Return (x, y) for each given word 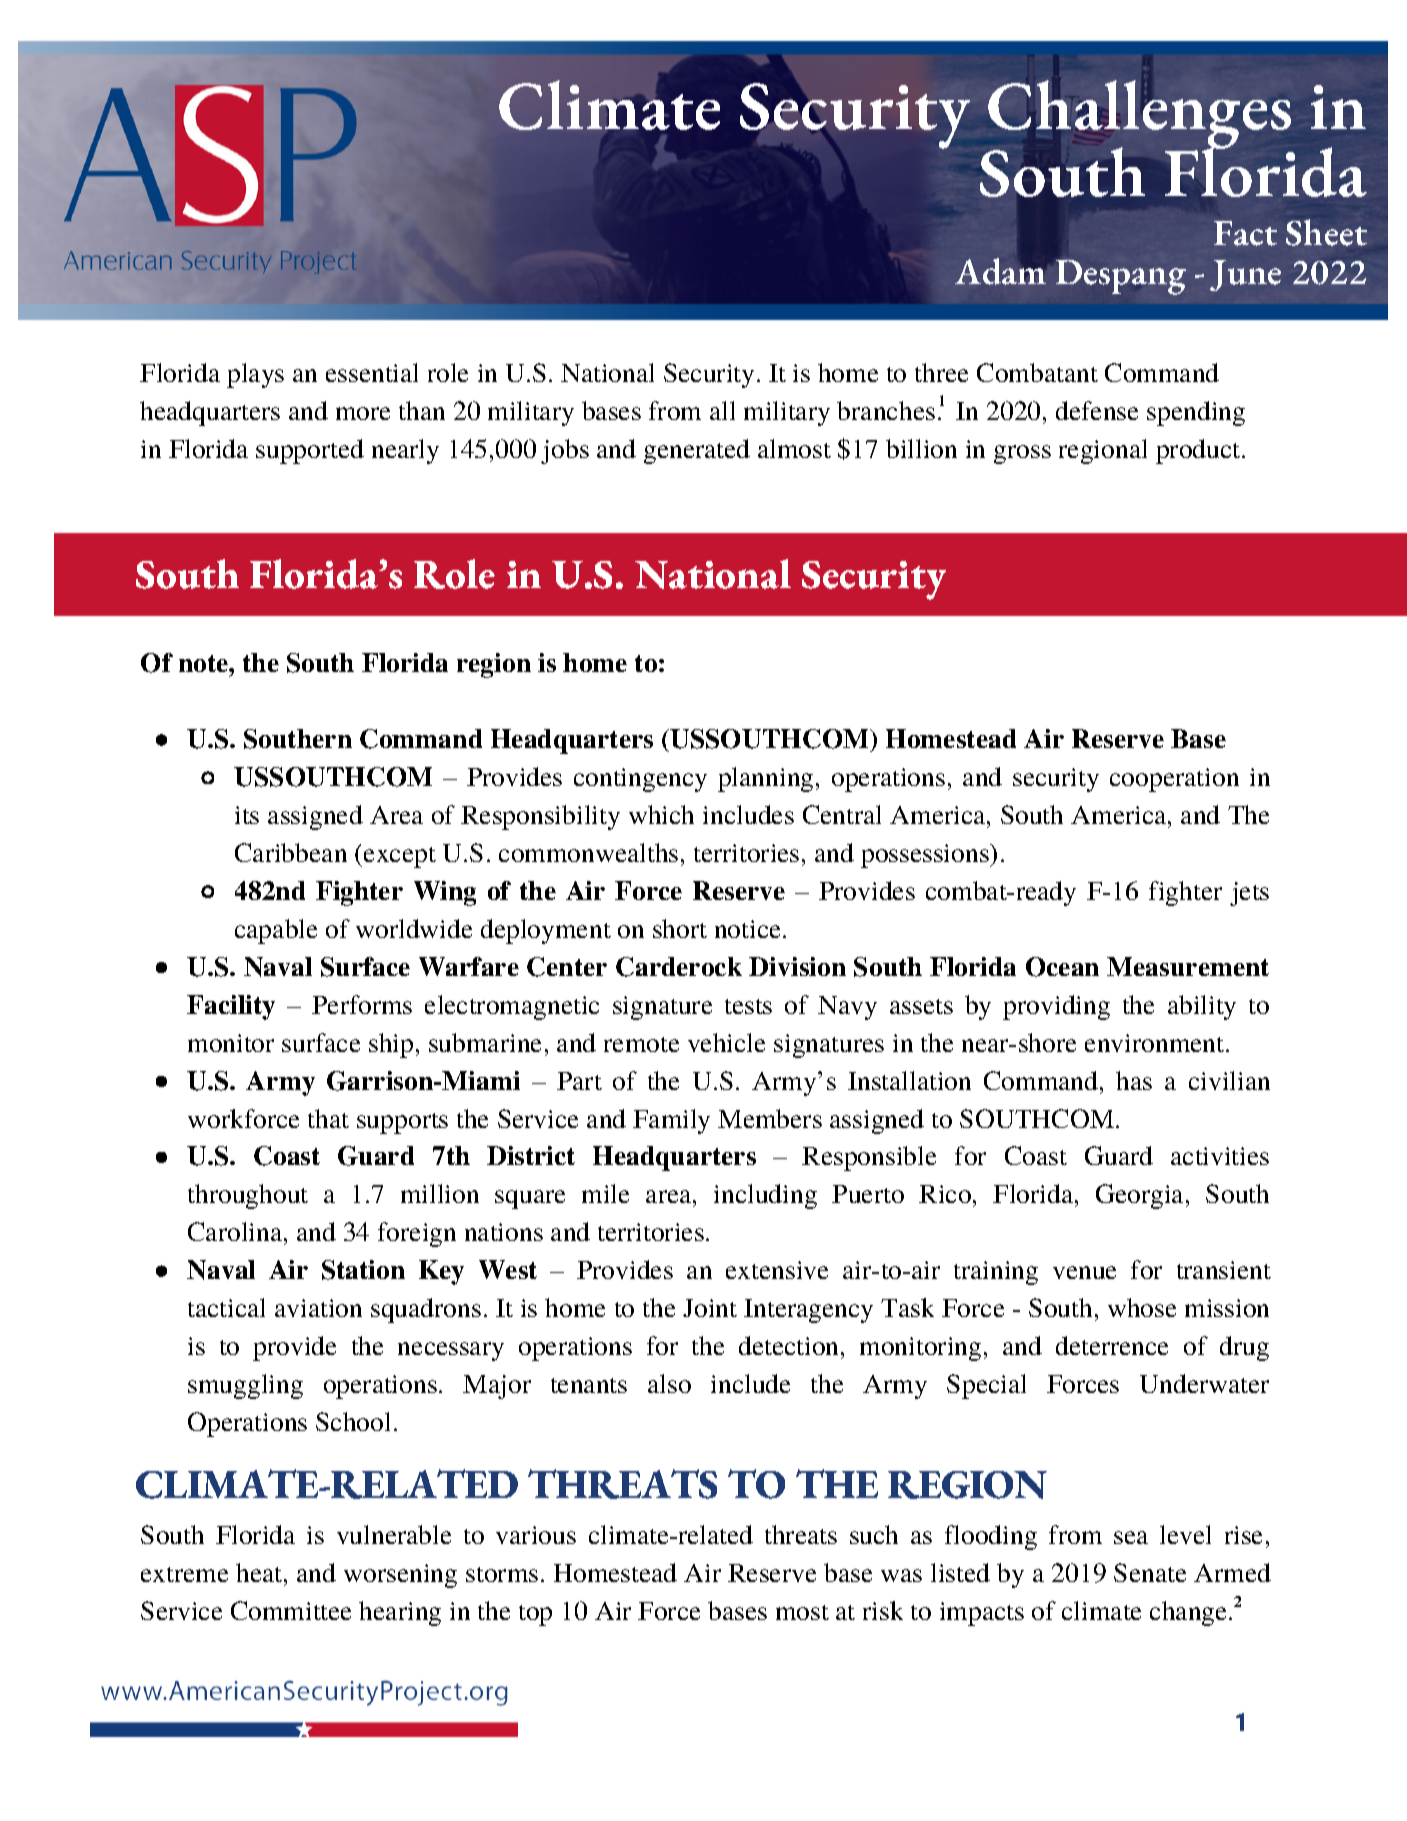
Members (770, 1118)
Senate (1150, 1572)
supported (310, 451)
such (874, 1534)
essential (372, 372)
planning (765, 779)
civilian (1229, 1080)
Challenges (1139, 116)
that (328, 1118)
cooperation (1174, 780)
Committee (291, 1610)
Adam (1000, 270)
